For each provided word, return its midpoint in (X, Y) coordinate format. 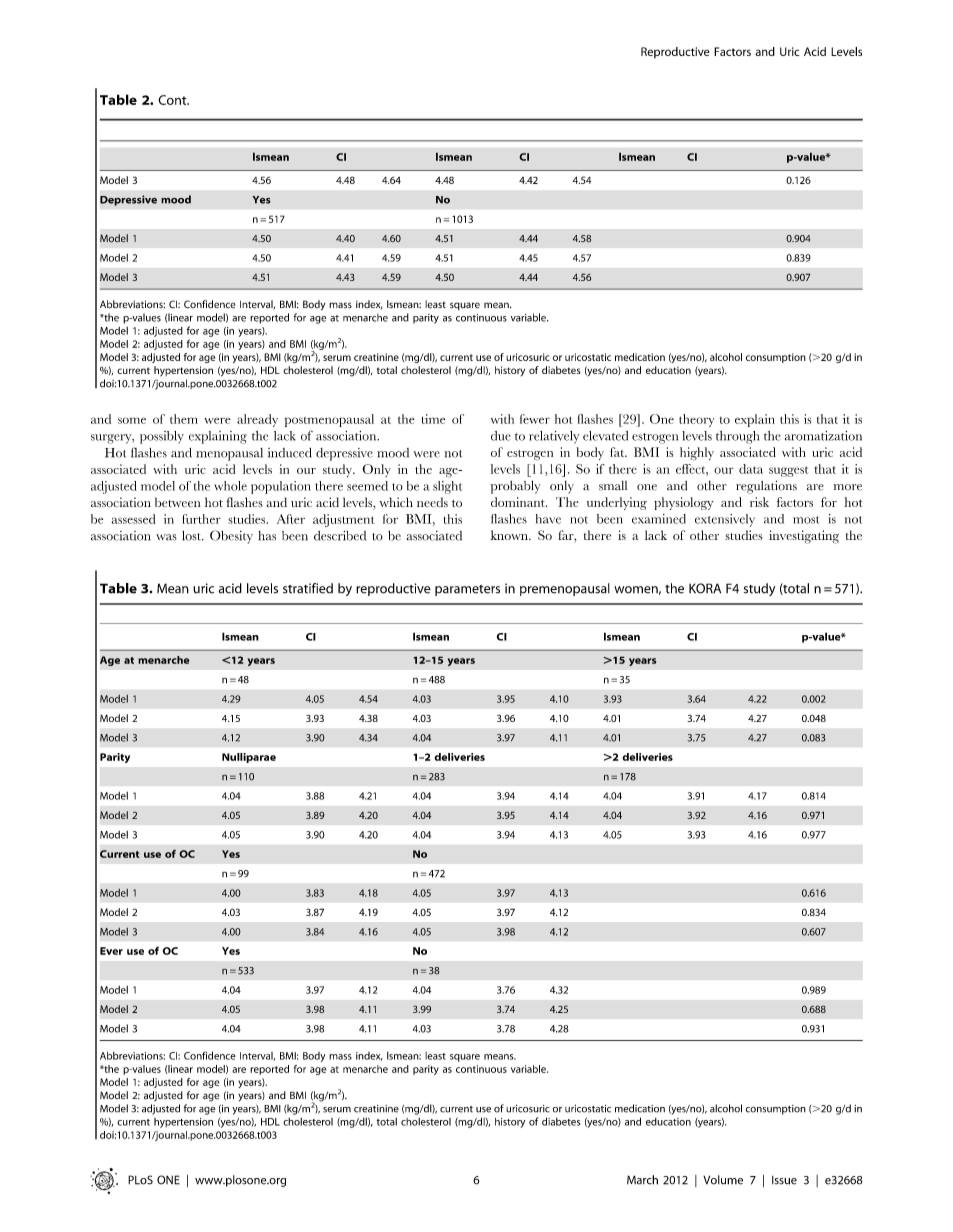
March (642, 1180)
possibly (162, 437)
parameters (467, 590)
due (501, 436)
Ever (111, 951)
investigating (804, 537)
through (737, 437)
